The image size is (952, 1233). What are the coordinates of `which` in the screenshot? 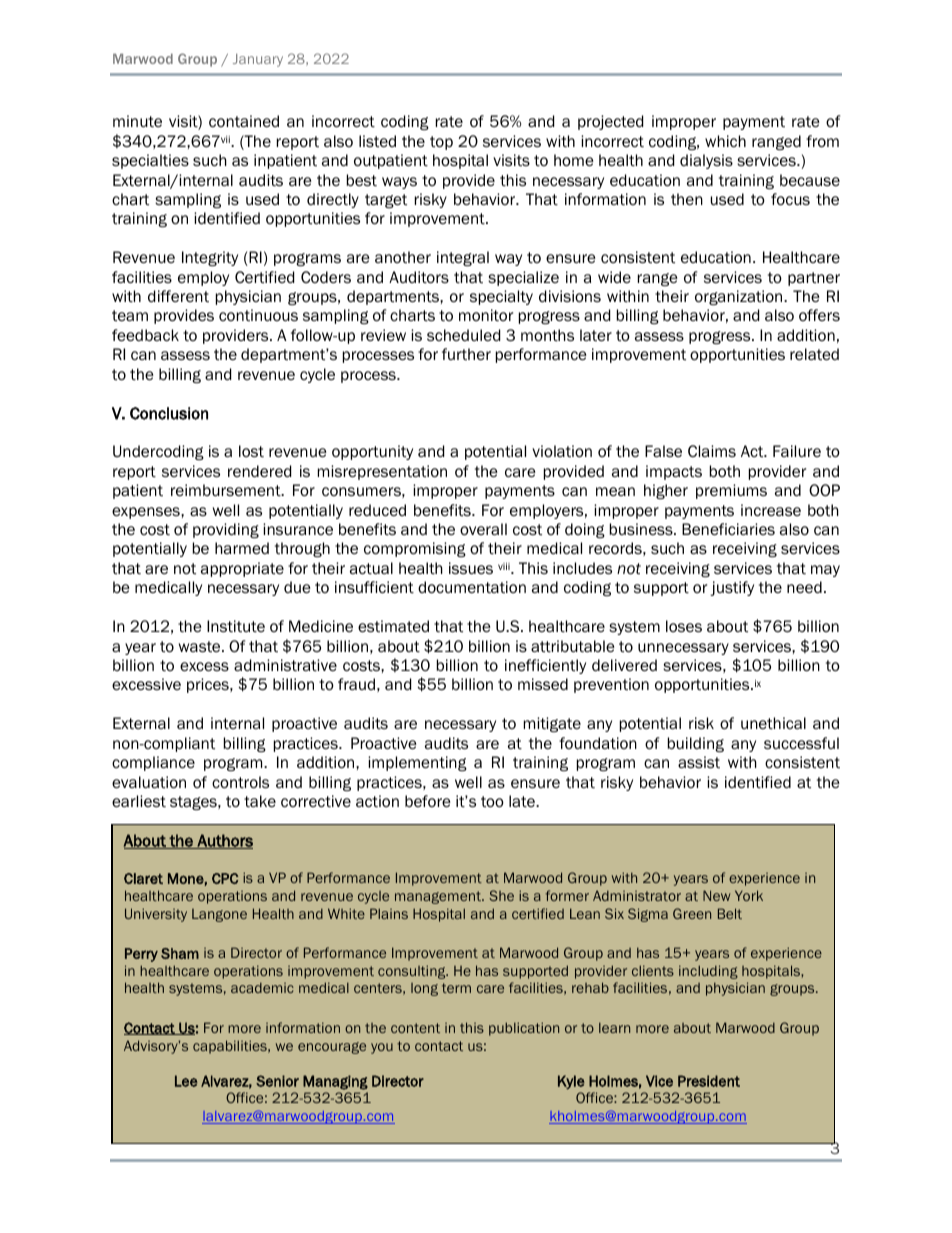 It's located at (725, 141).
